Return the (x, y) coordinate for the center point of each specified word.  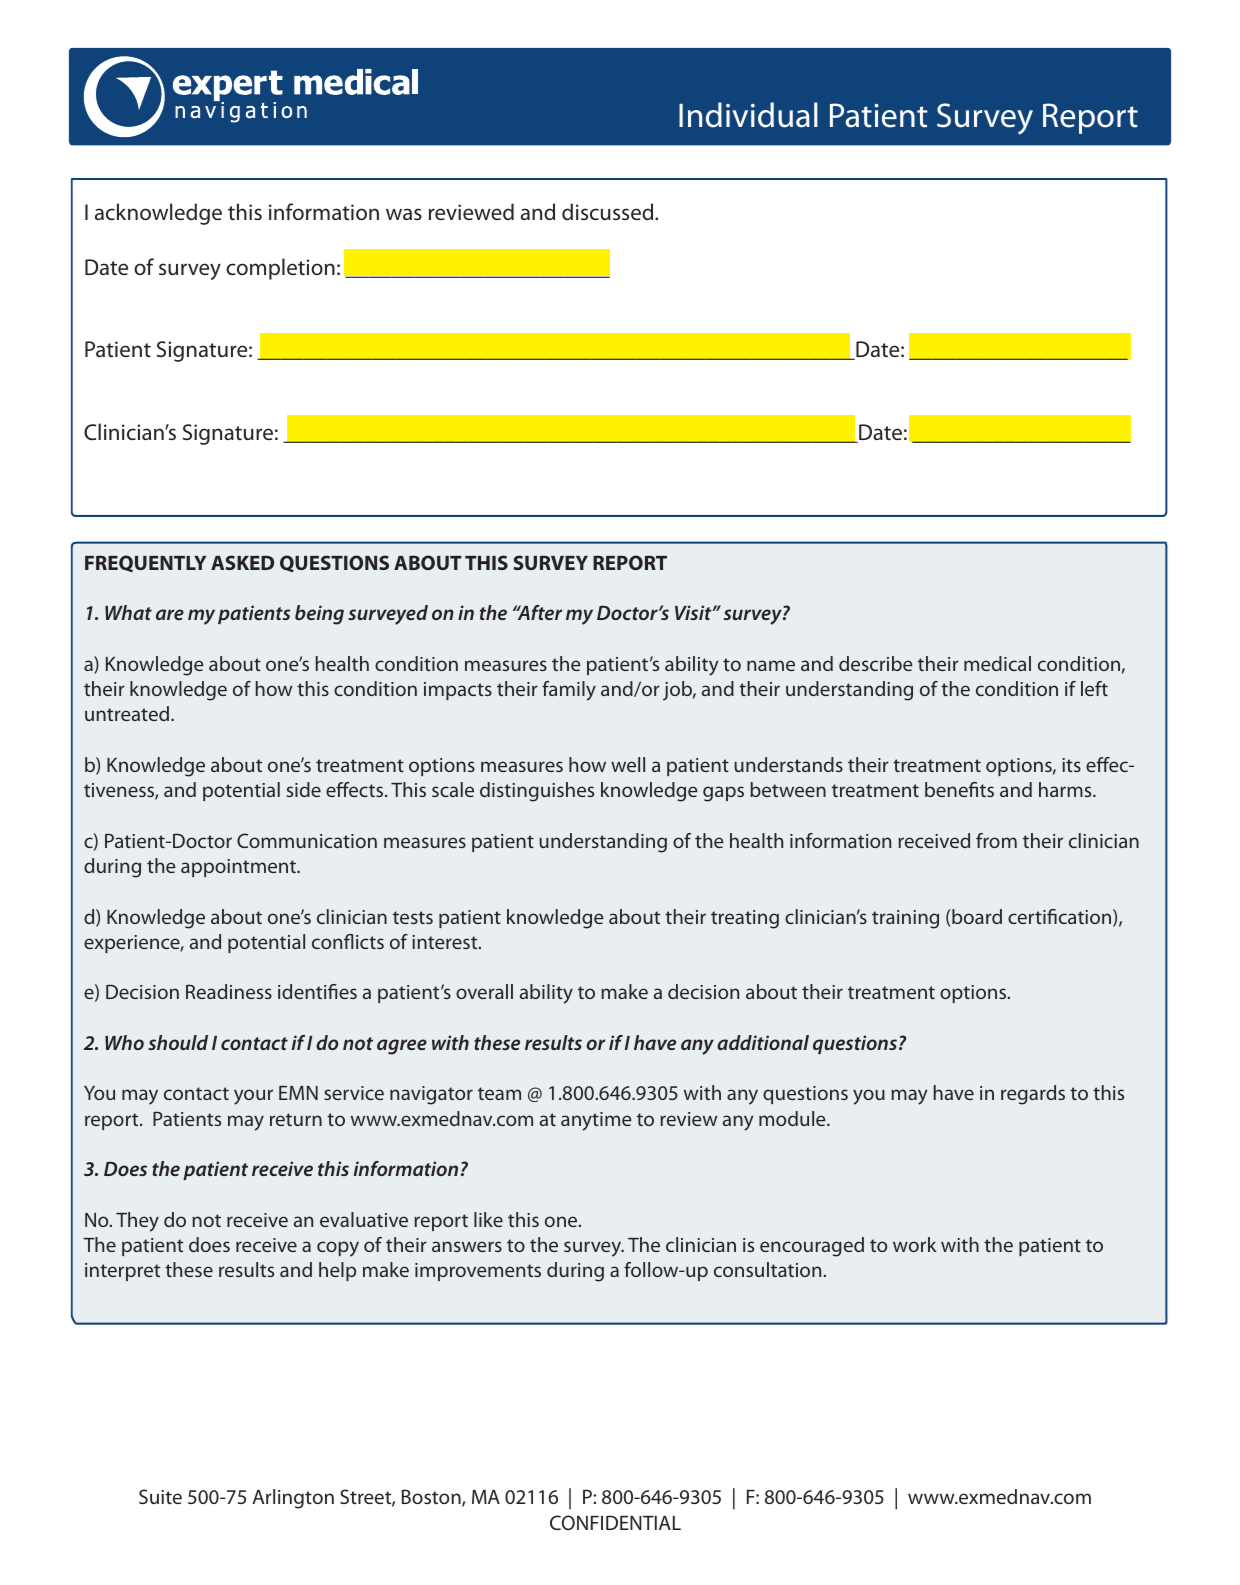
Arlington (293, 1499)
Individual (748, 115)
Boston (432, 1498)
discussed (609, 211)
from (996, 840)
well (628, 764)
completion (280, 269)
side (304, 789)
